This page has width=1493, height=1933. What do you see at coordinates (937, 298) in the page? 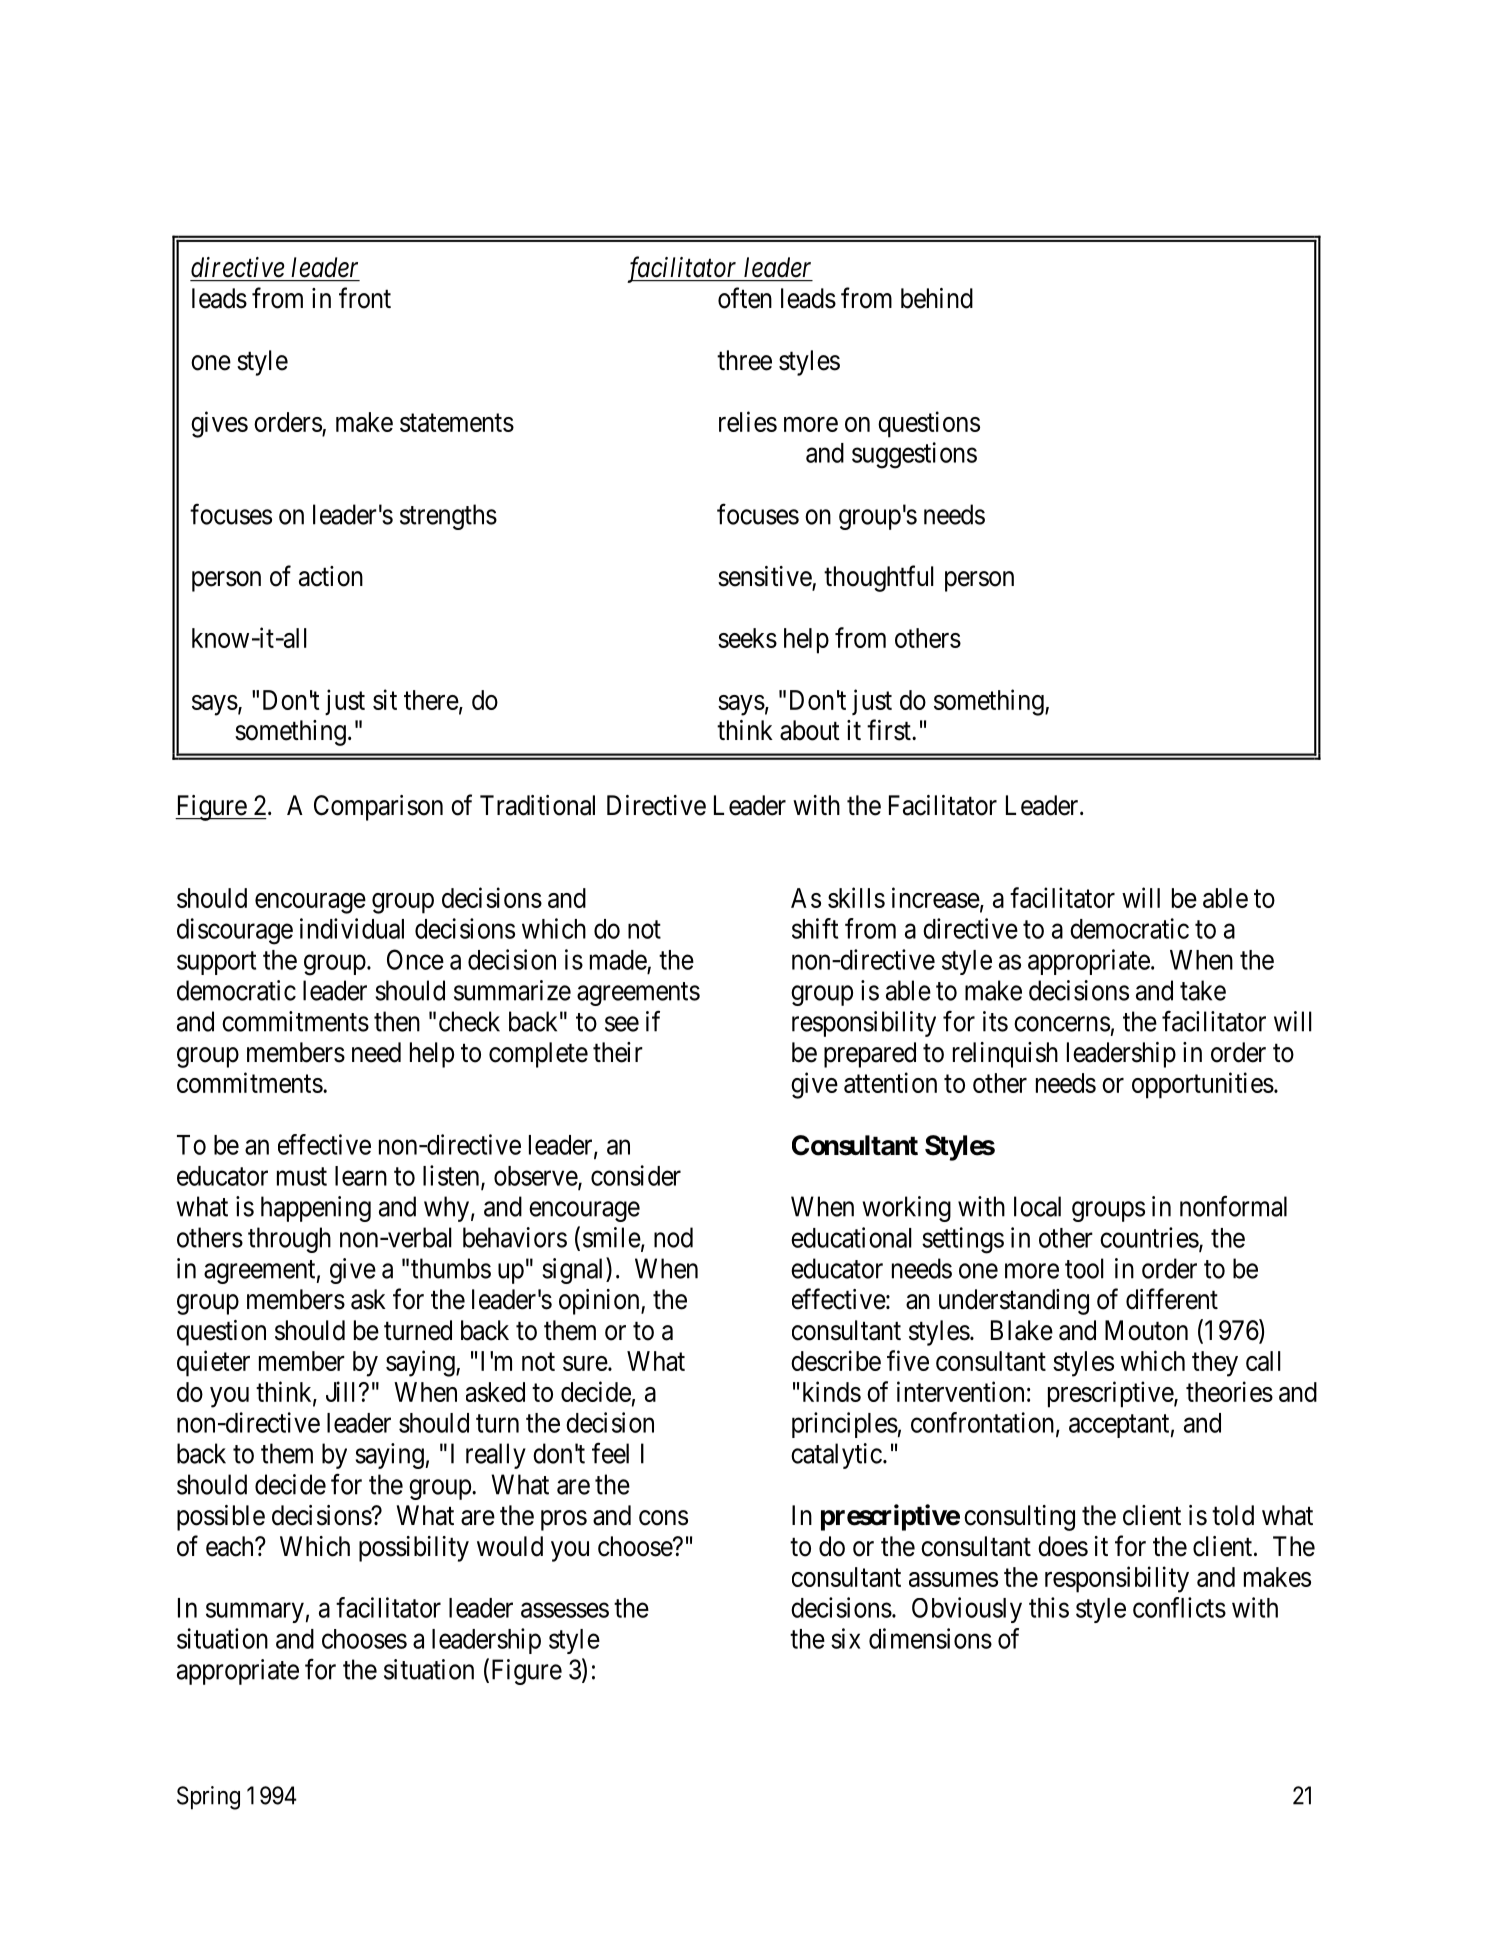
I see `behind` at bounding box center [937, 298].
